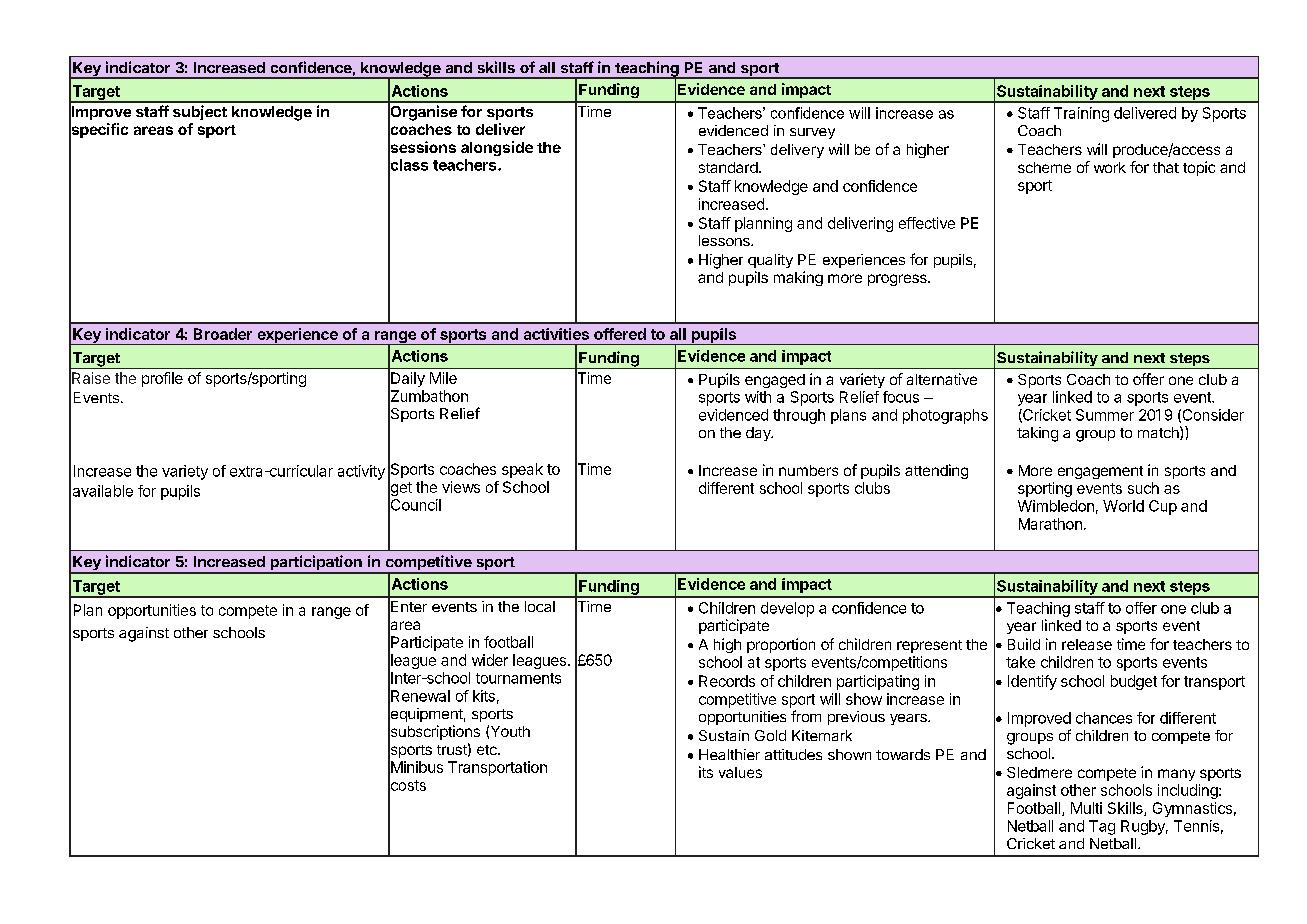 This screenshot has width=1307, height=924. Describe the element at coordinates (497, 148) in the screenshot. I see `alongside` at that location.
